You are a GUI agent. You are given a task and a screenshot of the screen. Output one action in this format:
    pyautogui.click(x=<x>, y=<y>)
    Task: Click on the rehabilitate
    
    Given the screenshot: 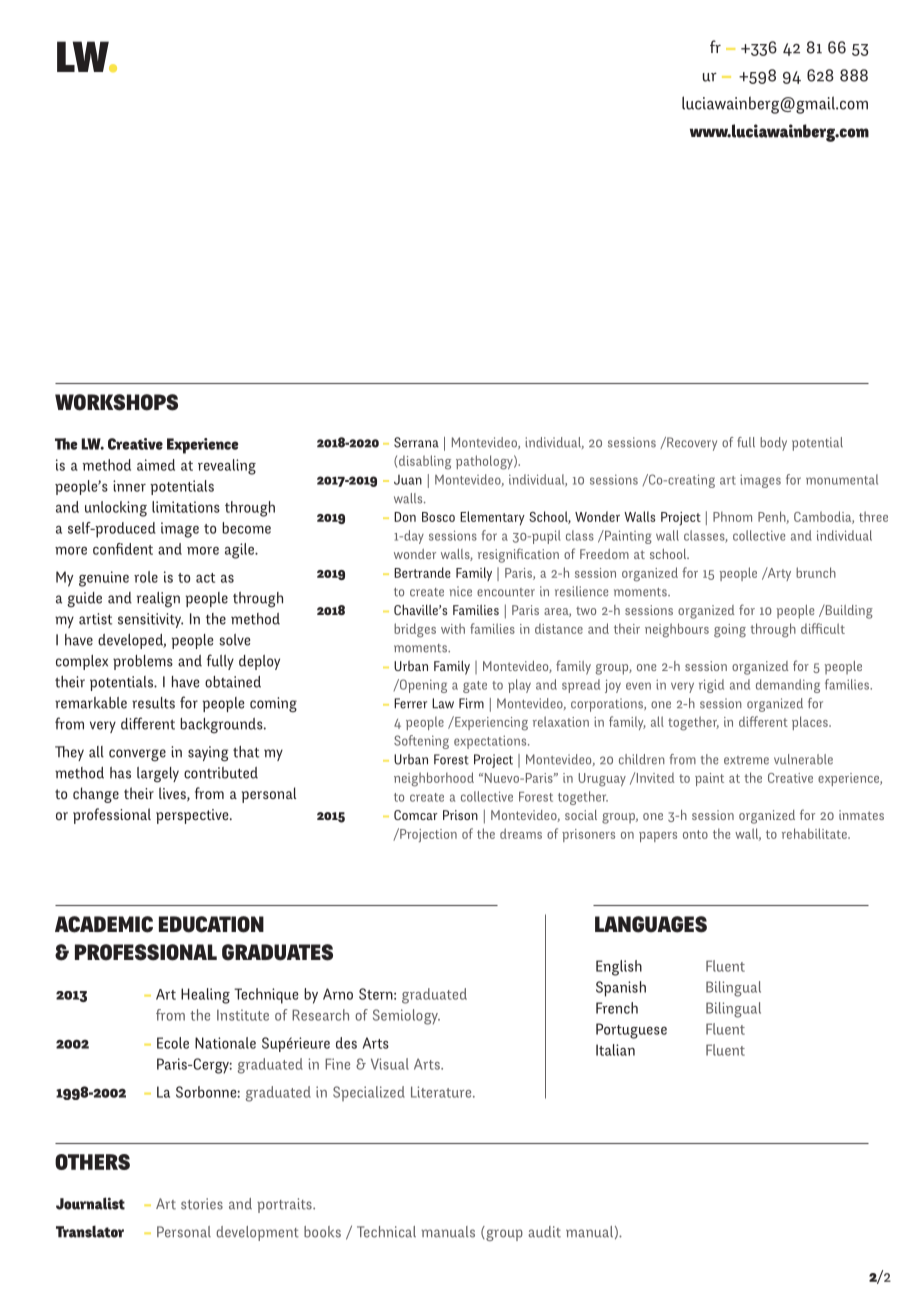 What is the action you would take?
    pyautogui.click(x=815, y=833)
